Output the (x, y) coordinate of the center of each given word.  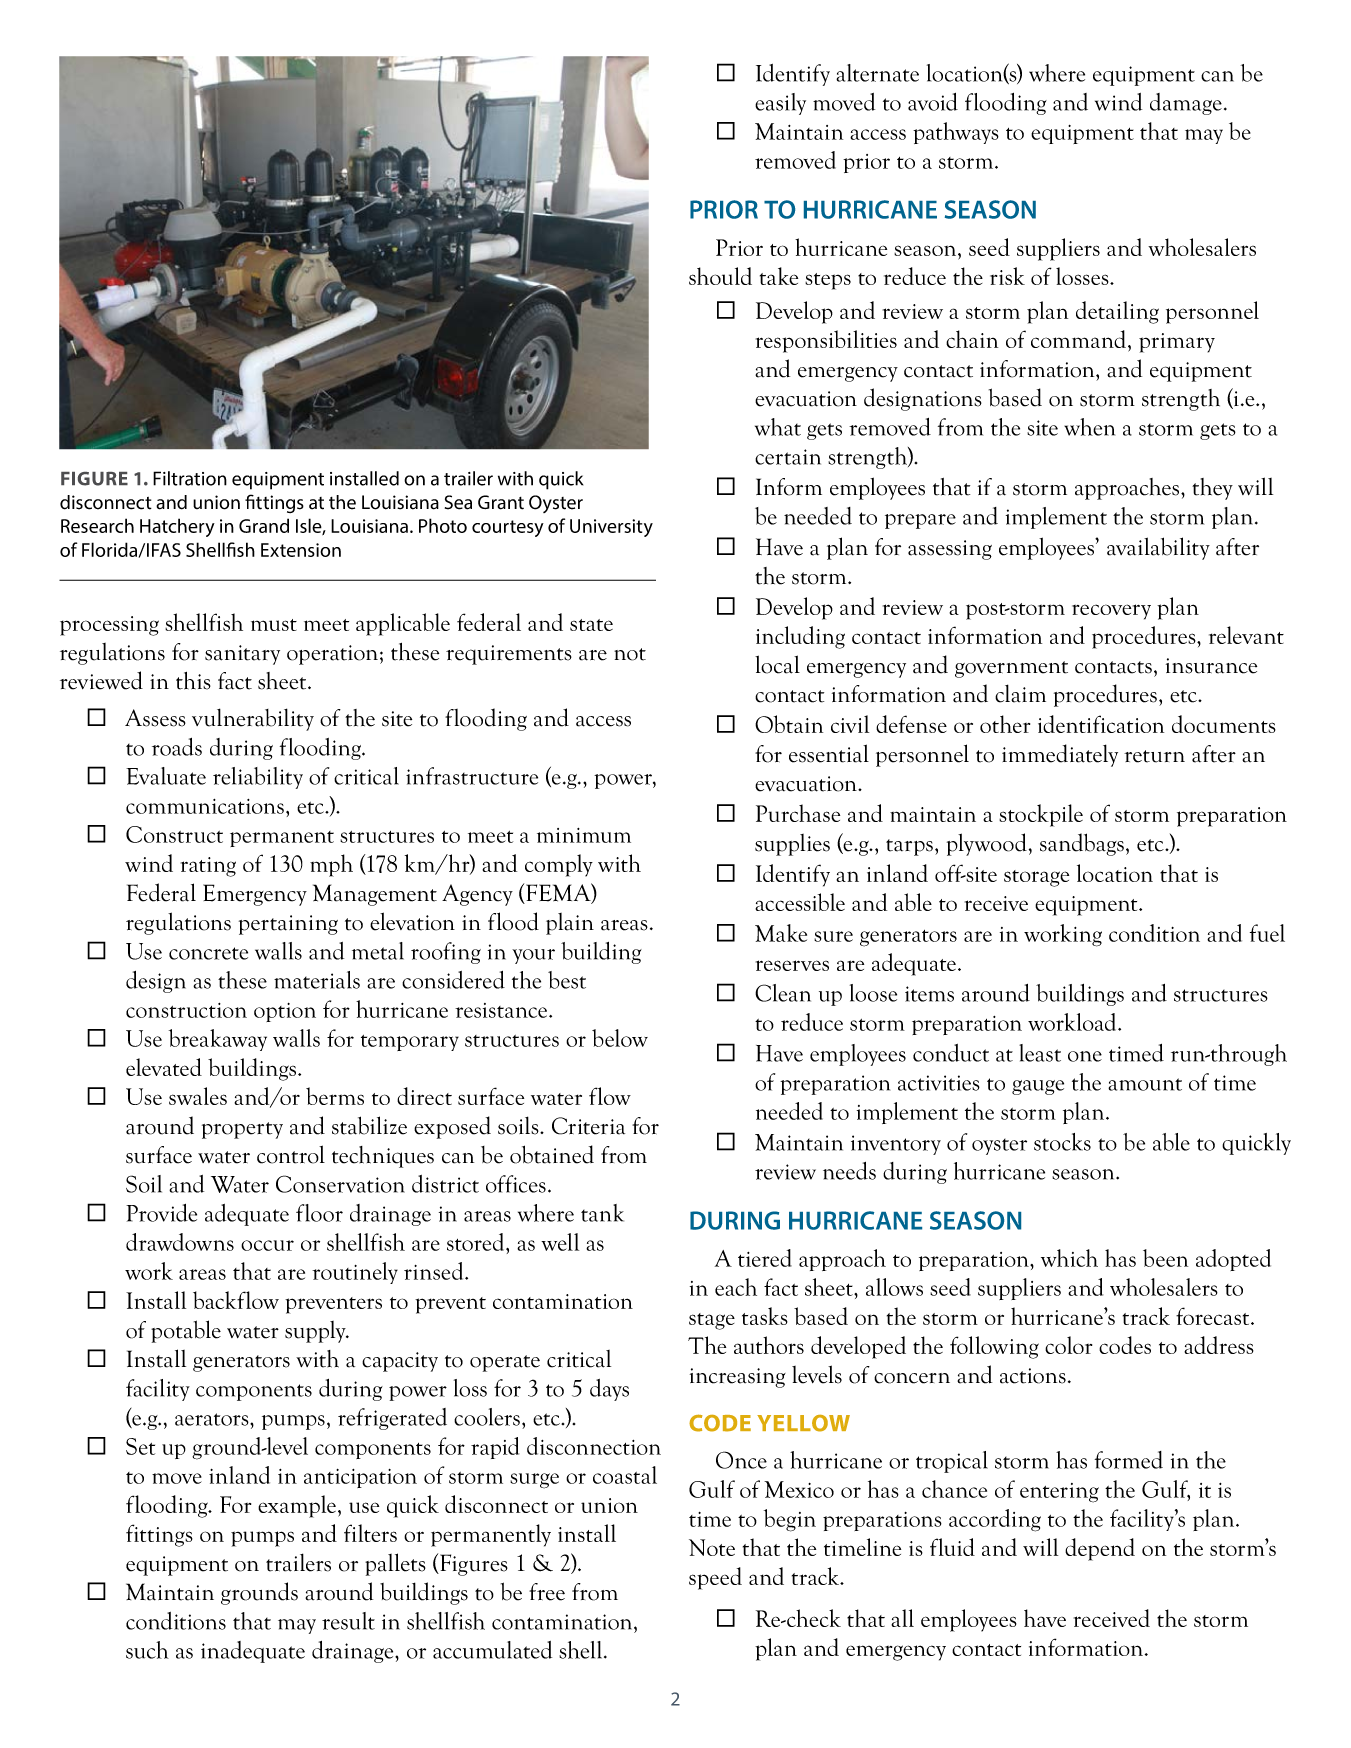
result (348, 1621)
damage (1186, 104)
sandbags (1082, 844)
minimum (584, 835)
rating (208, 867)
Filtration (190, 478)
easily (780, 104)
